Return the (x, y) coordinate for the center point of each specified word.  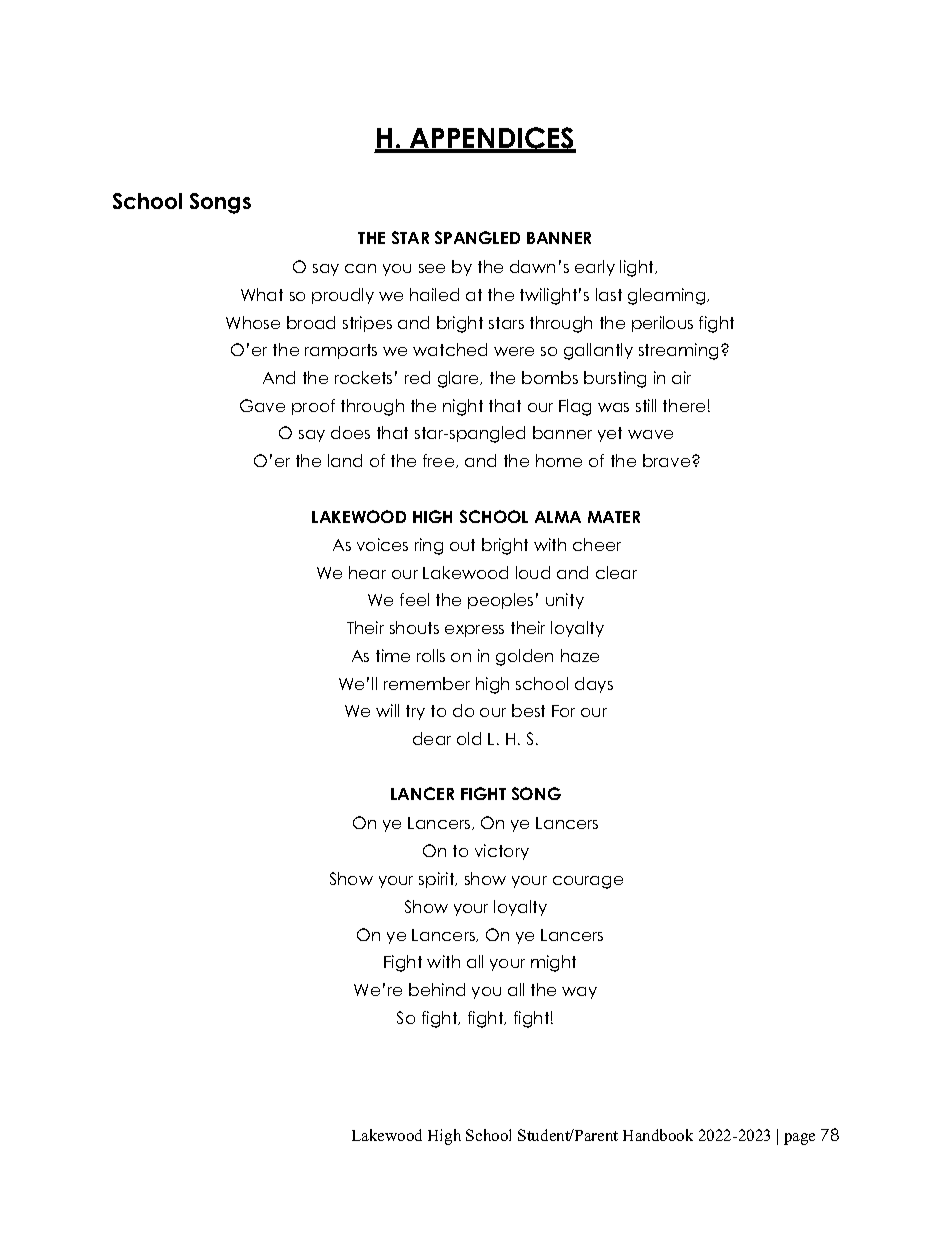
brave (668, 460)
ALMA (558, 517)
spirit (438, 880)
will (387, 710)
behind (437, 989)
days (594, 685)
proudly (343, 296)
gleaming (668, 296)
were (514, 351)
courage (588, 882)
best (528, 710)
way (579, 993)
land (345, 460)
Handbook (658, 1135)
